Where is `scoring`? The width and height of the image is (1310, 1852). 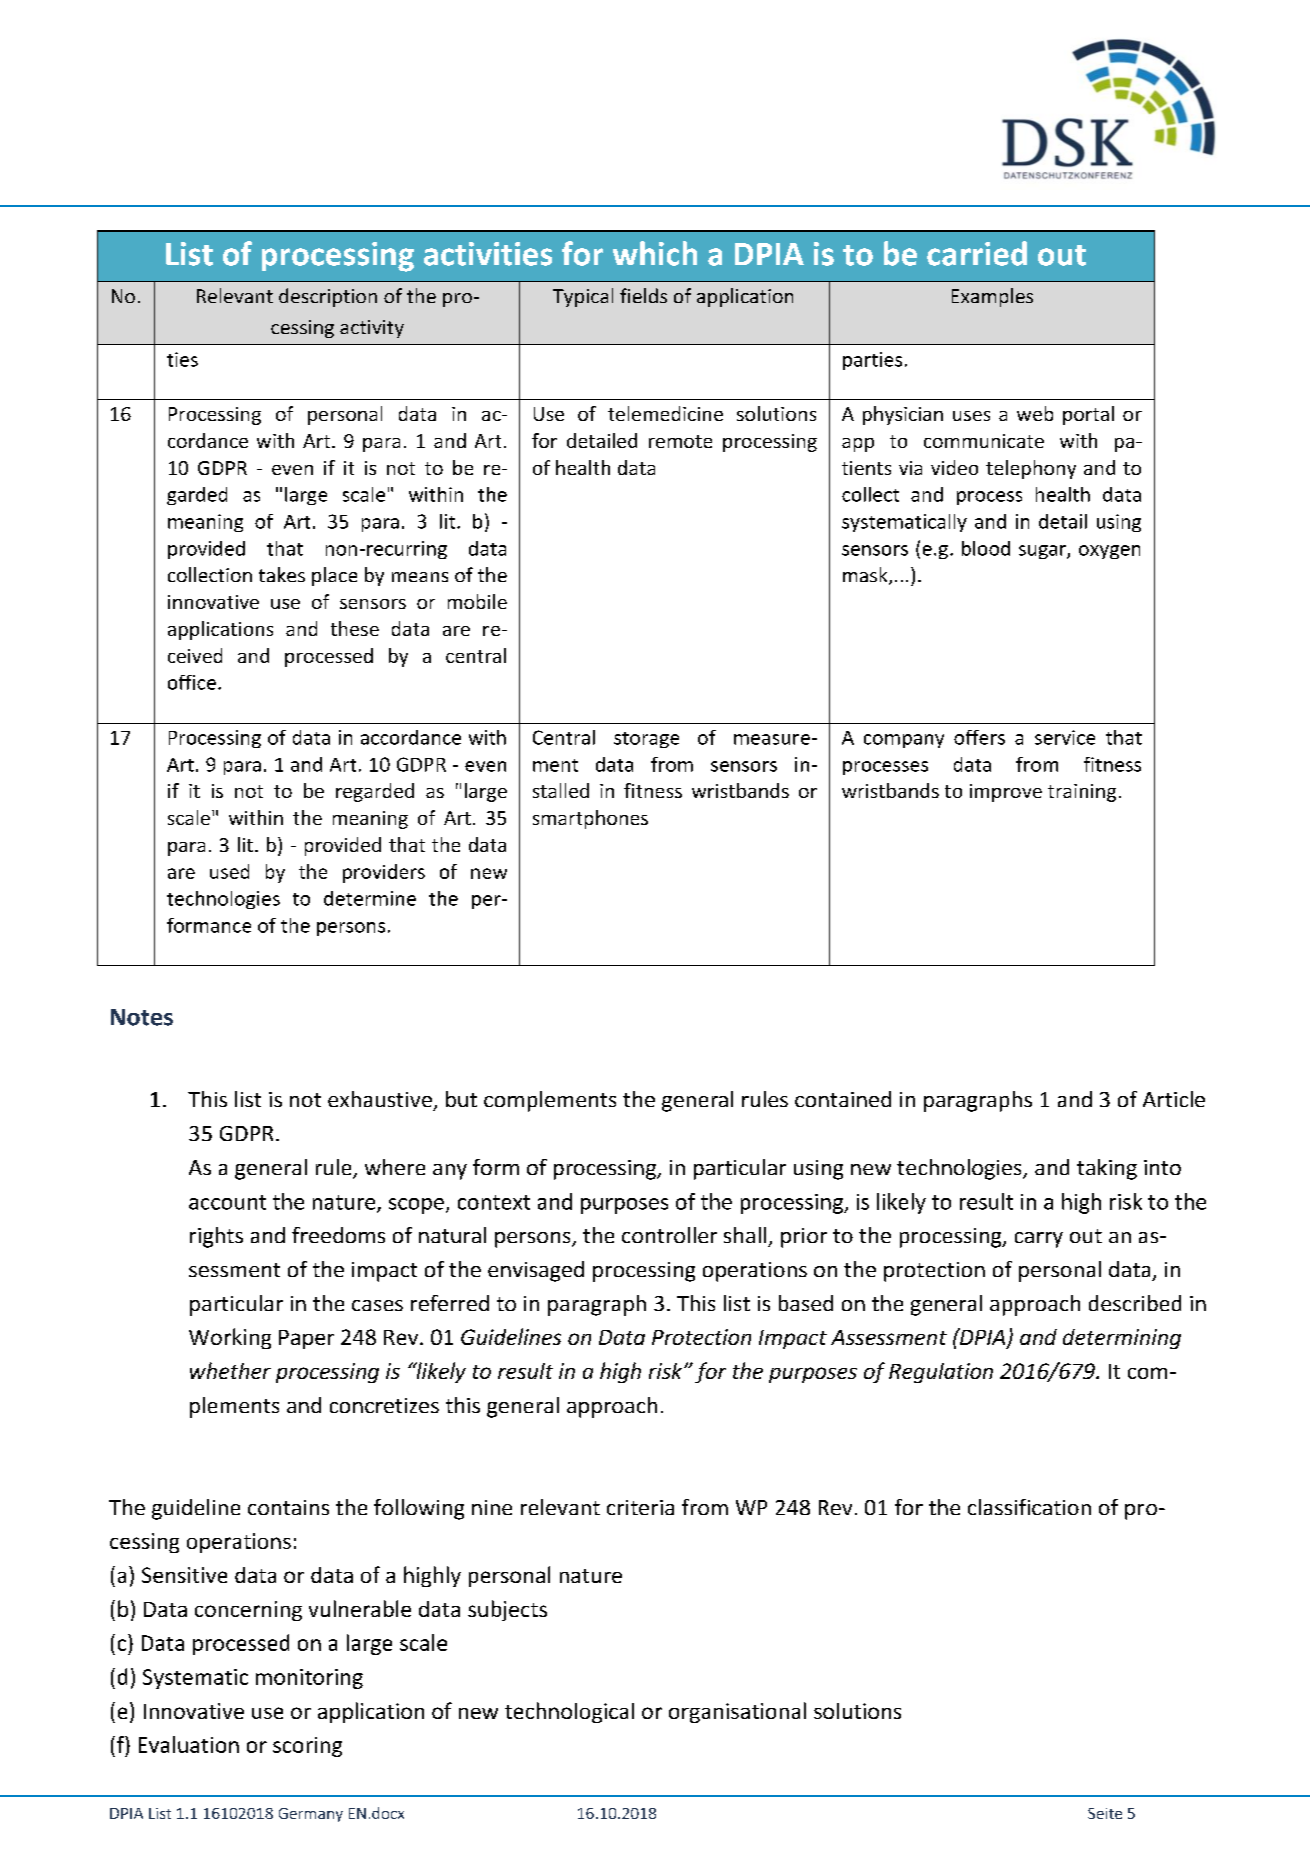 scoring is located at coordinates (307, 1747).
